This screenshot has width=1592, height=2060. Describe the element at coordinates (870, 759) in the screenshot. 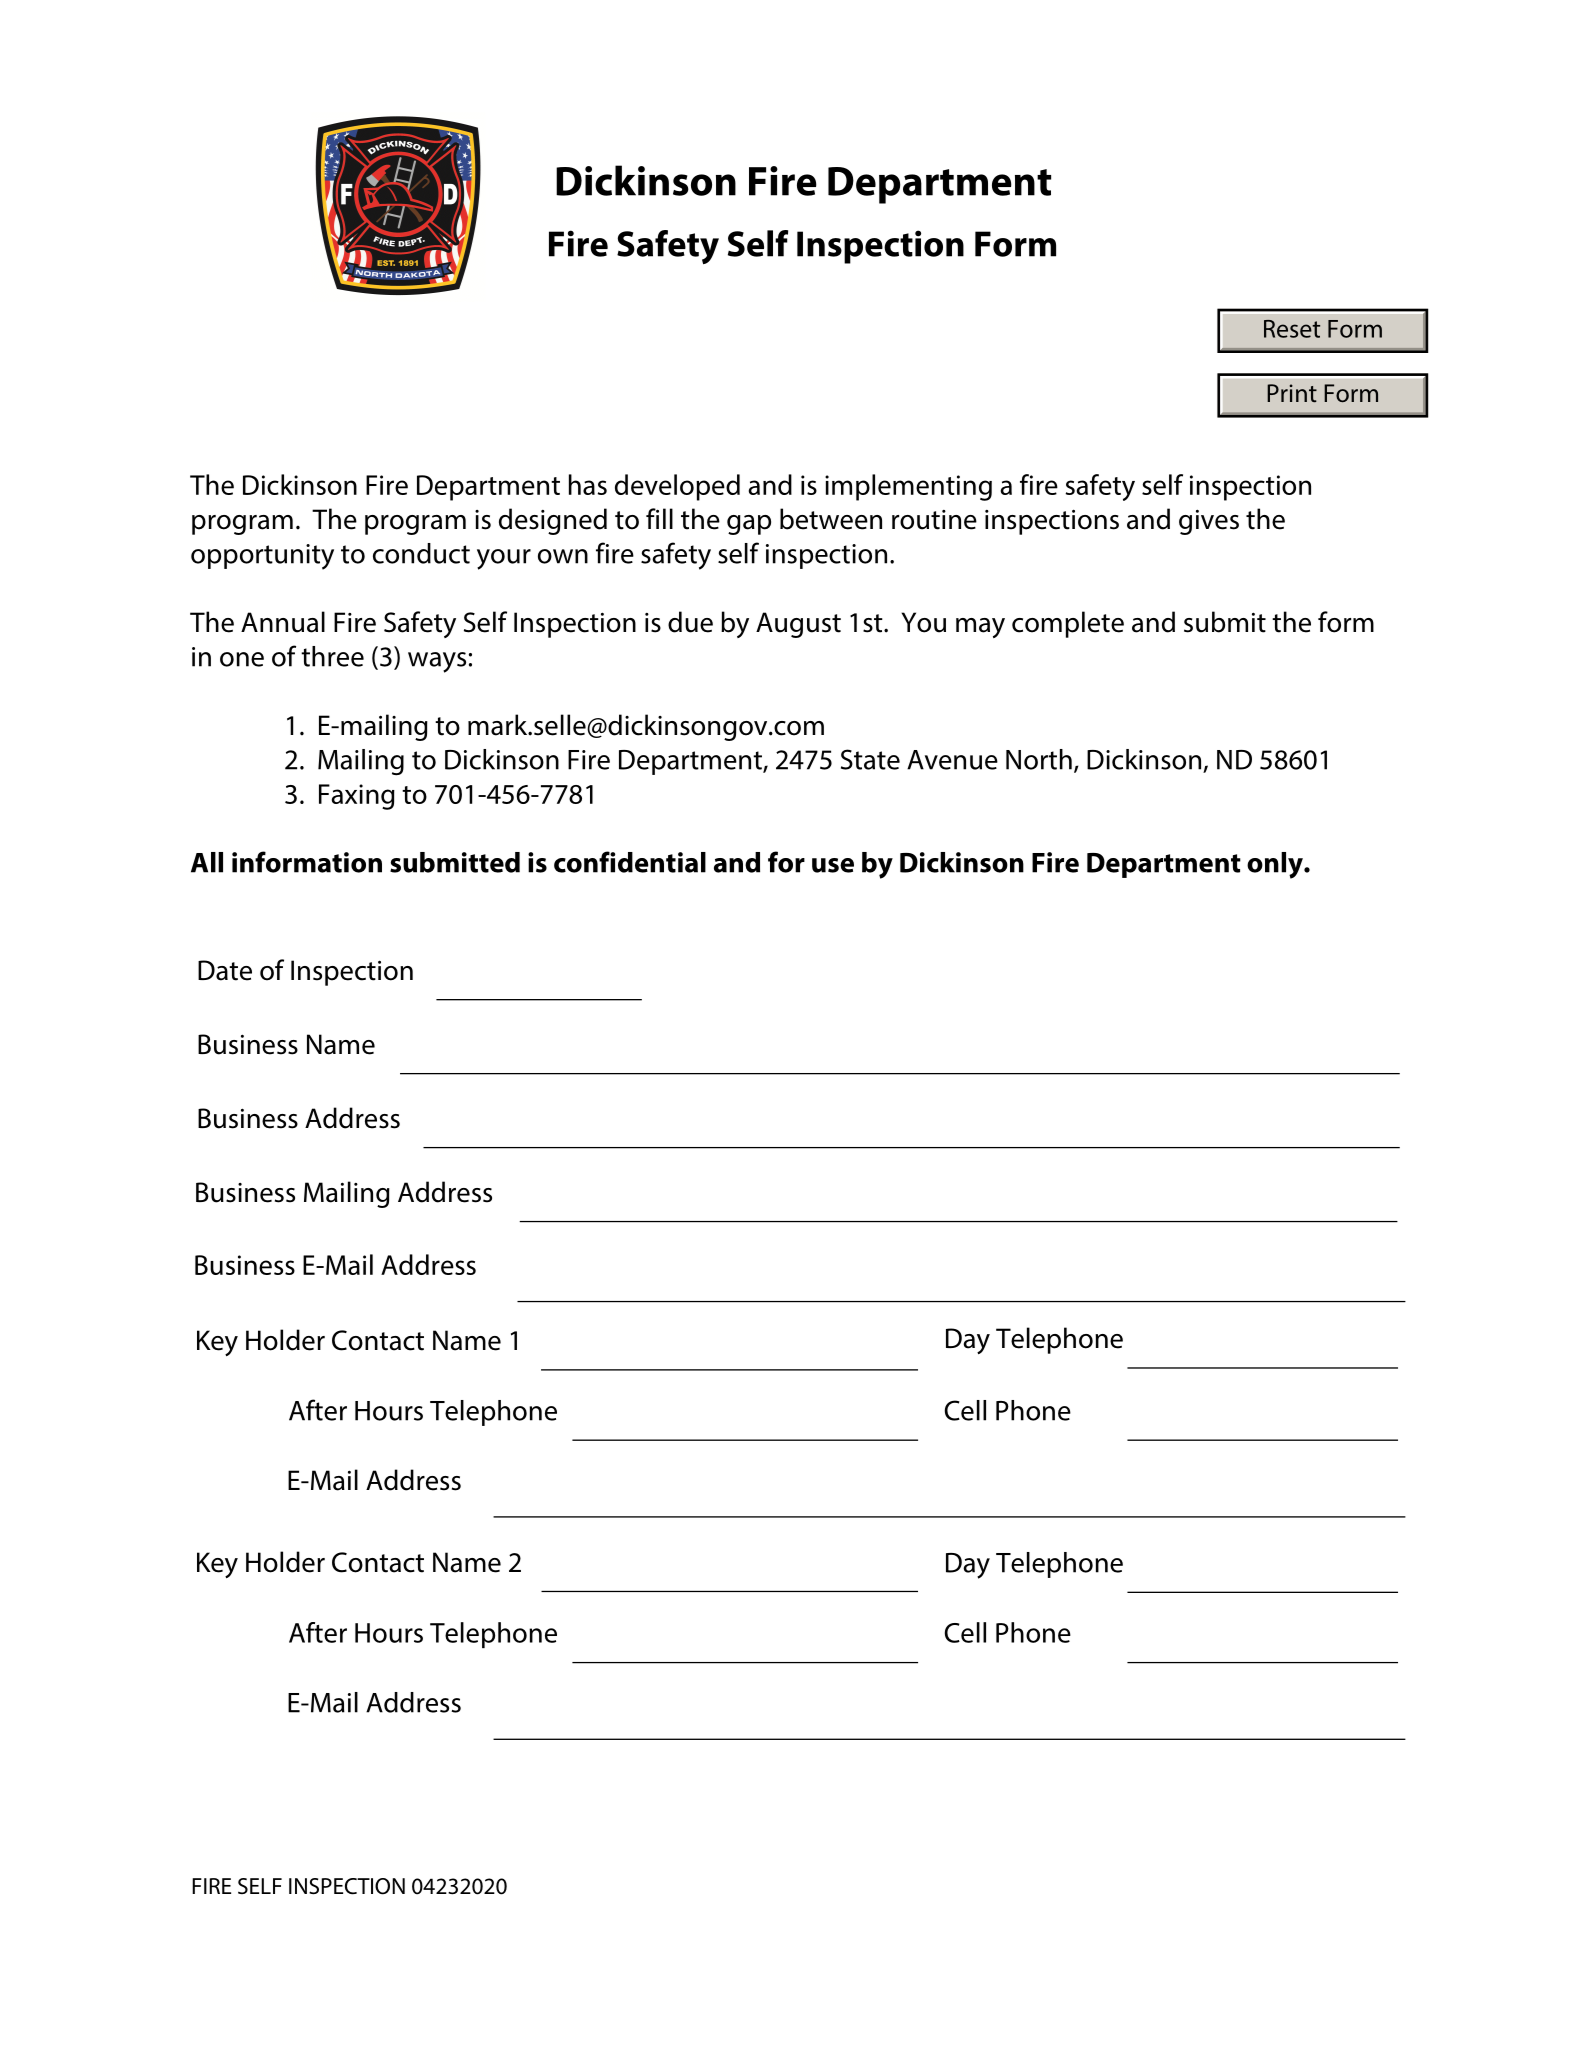

I see `State` at that location.
